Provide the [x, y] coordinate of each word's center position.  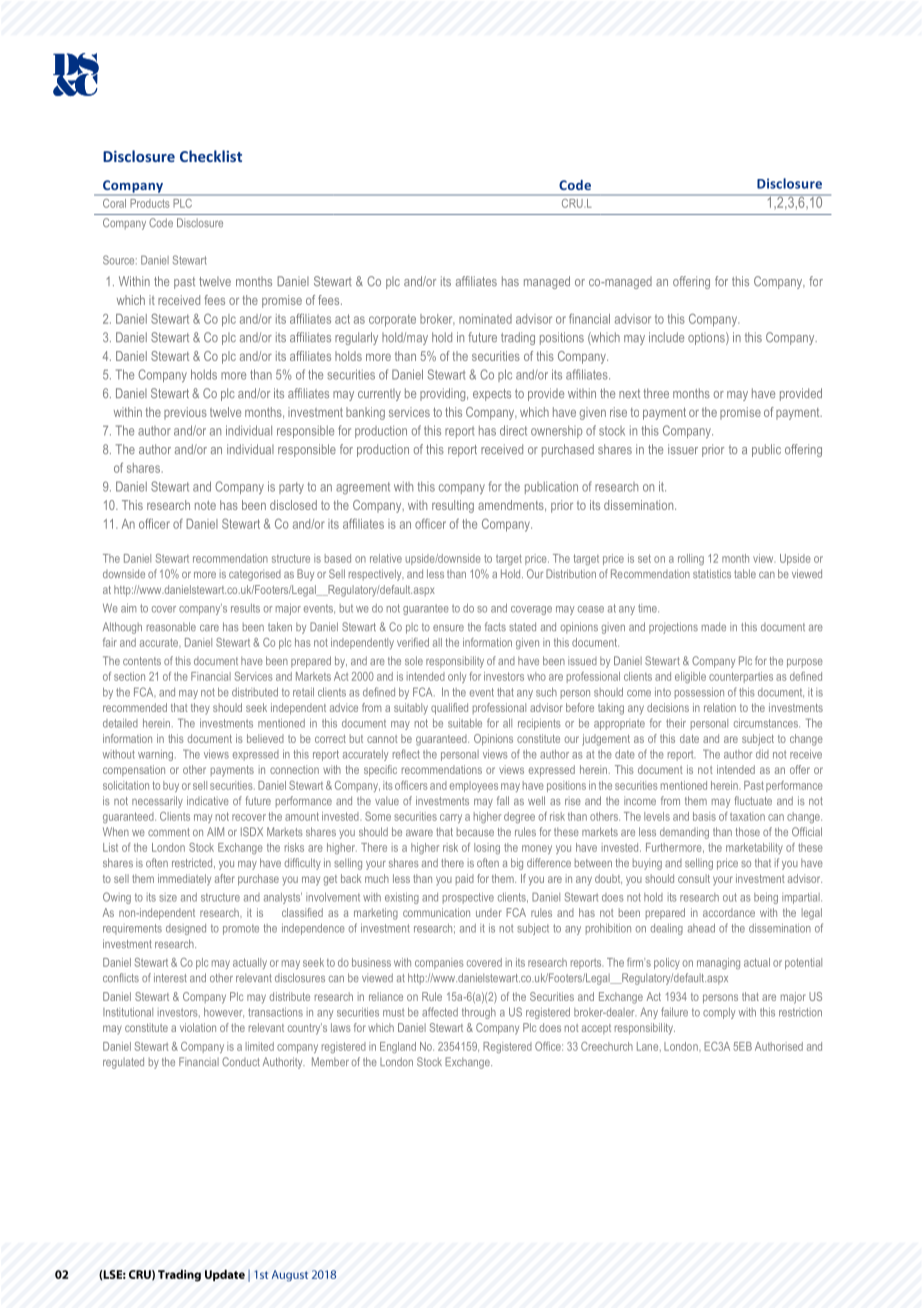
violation [198, 1027]
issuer [683, 449]
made [714, 626]
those [748, 831]
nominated [485, 319]
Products [150, 203]
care [209, 628]
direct [513, 430]
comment [169, 832]
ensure [448, 628]
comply [719, 1013]
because [475, 832]
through [479, 1013]
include [666, 337]
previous [185, 413]
